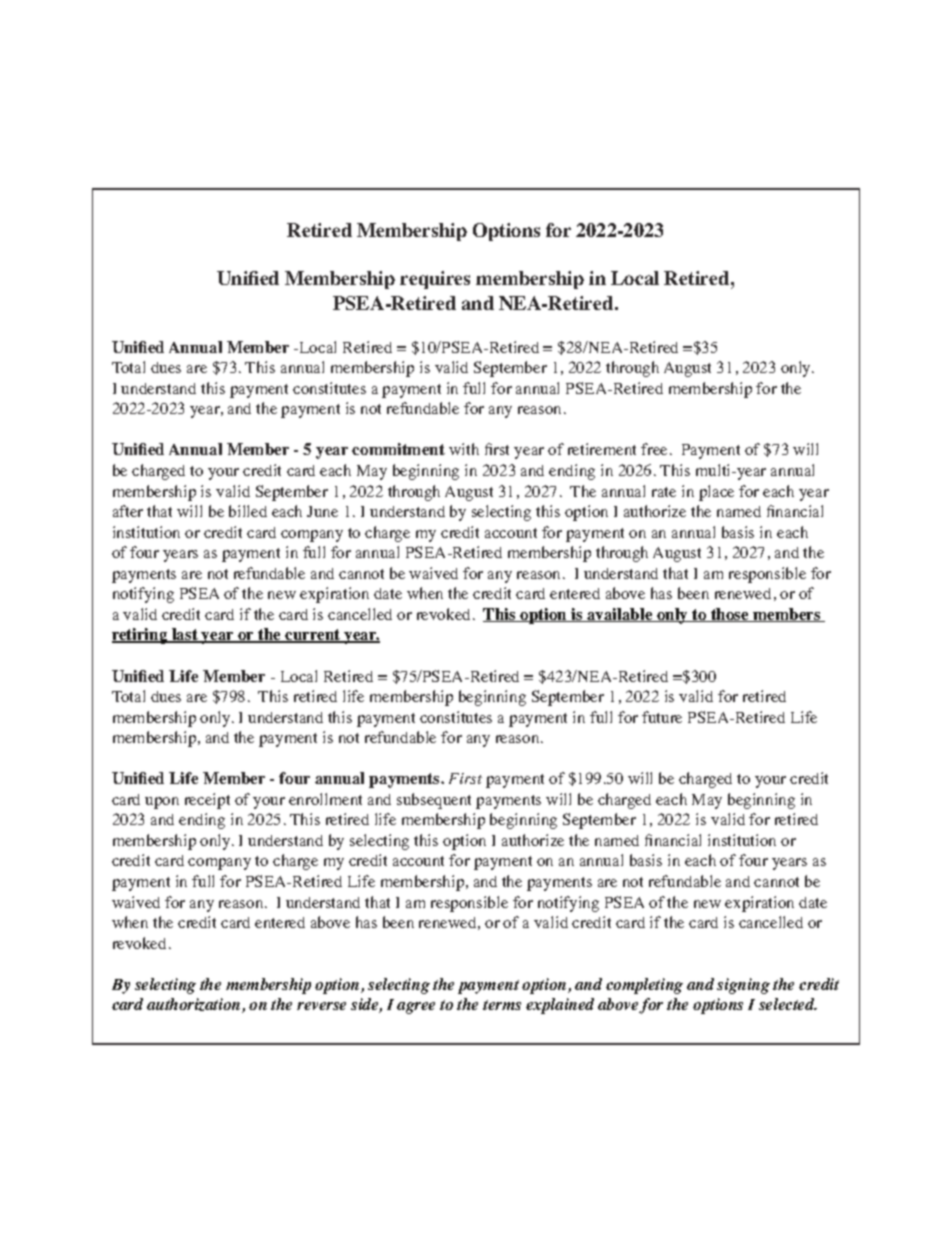 Image resolution: width=952 pixels, height=1233 pixels. What do you see at coordinates (207, 801) in the screenshot?
I see `receipt` at bounding box center [207, 801].
